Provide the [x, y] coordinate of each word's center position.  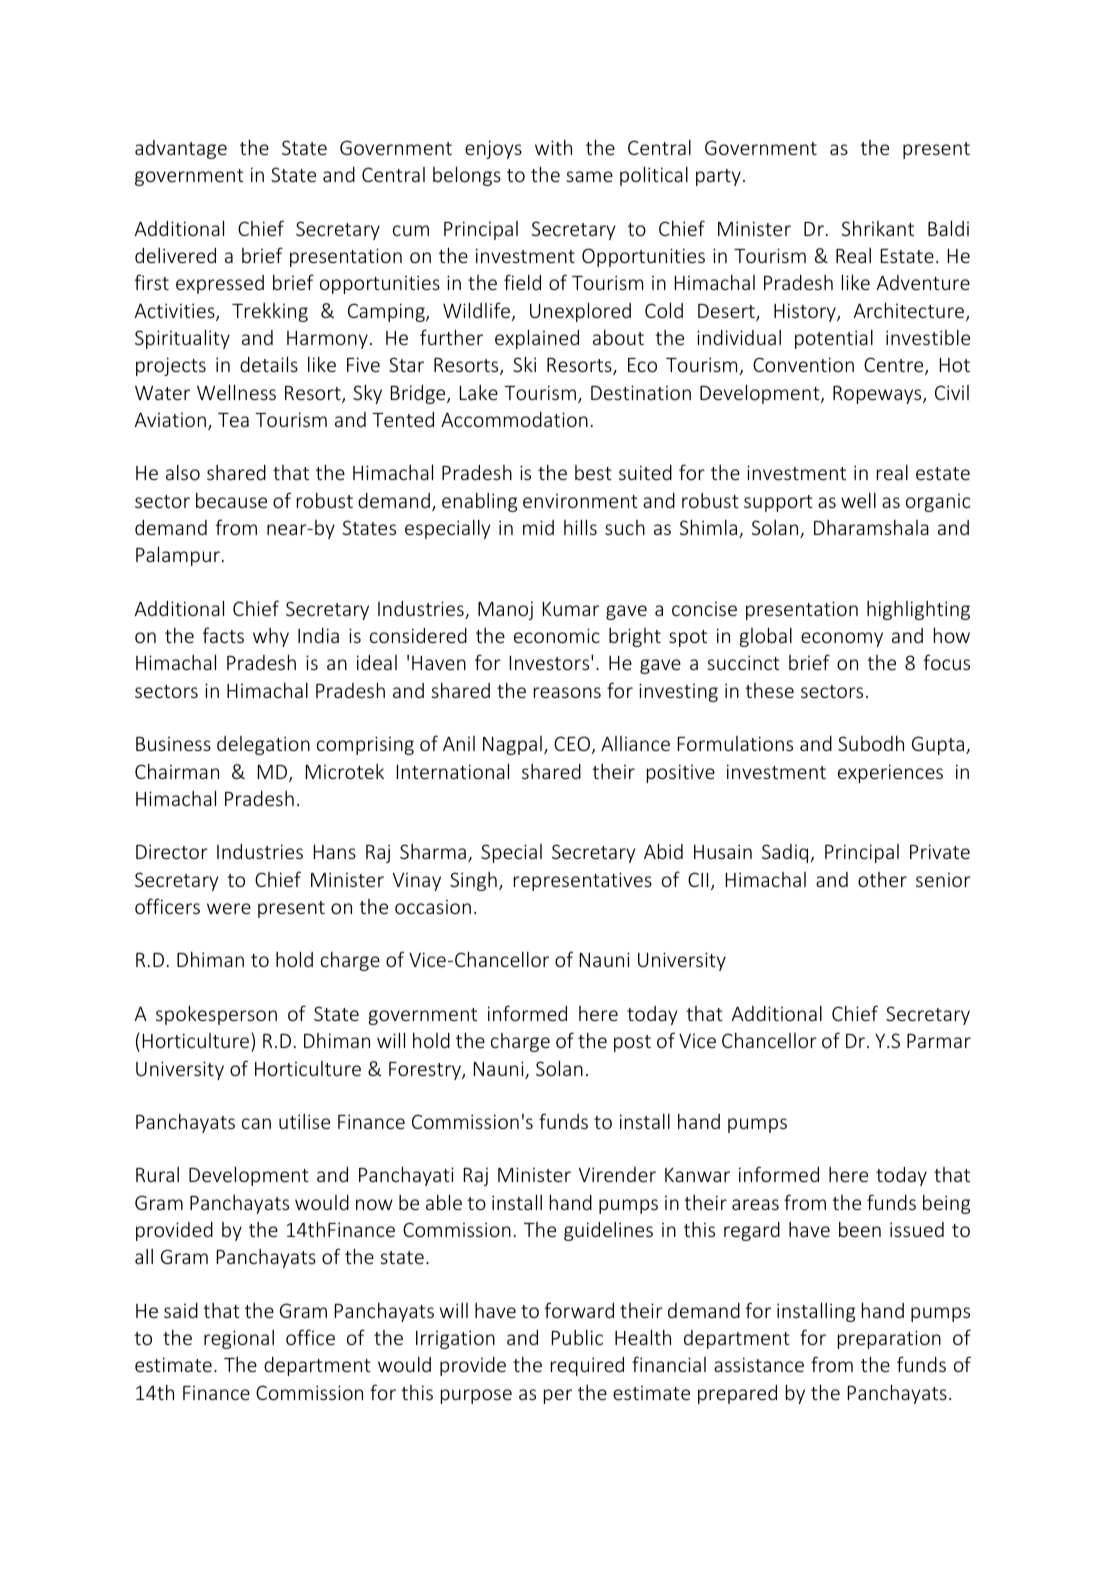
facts [223, 635]
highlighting [918, 610]
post [632, 1043]
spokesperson [216, 1015]
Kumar [571, 609]
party [718, 177]
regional [239, 1339]
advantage [181, 149]
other [882, 879]
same [589, 176]
